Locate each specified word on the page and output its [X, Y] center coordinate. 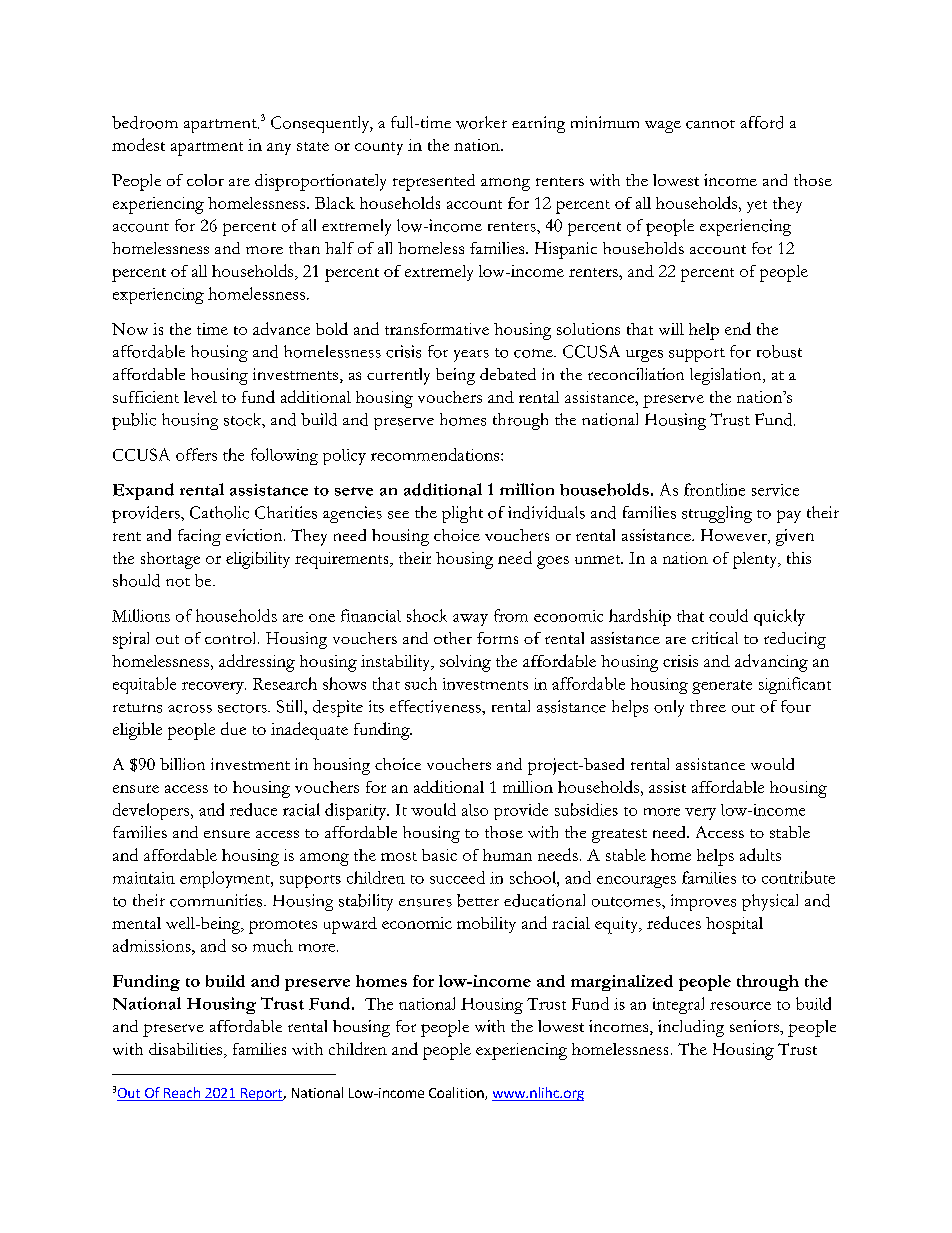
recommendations [436, 454]
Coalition [457, 1093]
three [708, 706]
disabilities [187, 1050]
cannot [710, 124]
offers [196, 454]
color [205, 180]
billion [182, 764]
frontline [714, 489]
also [475, 810]
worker [481, 122]
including [691, 1028]
